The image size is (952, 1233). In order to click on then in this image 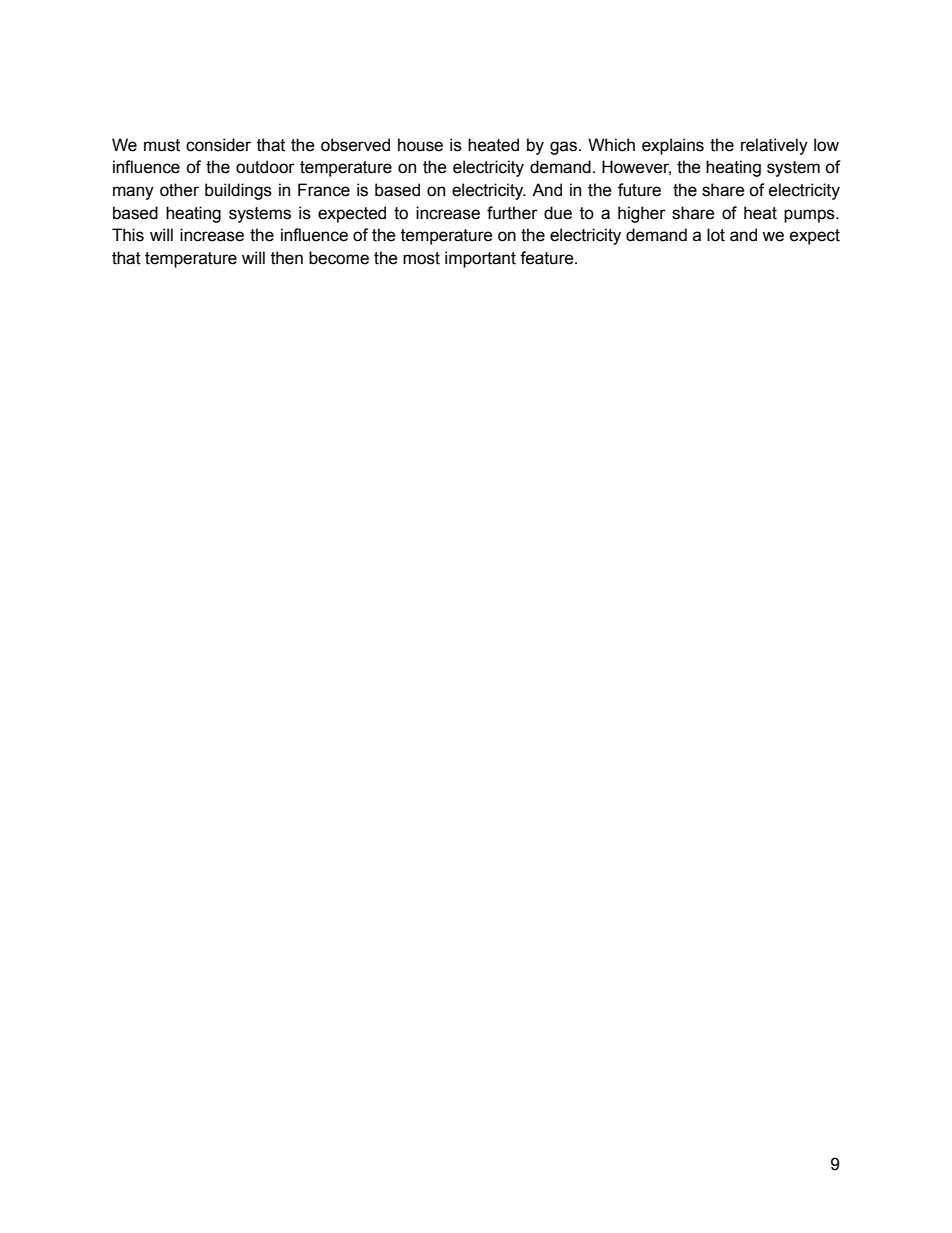, I will do `click(287, 258)`.
